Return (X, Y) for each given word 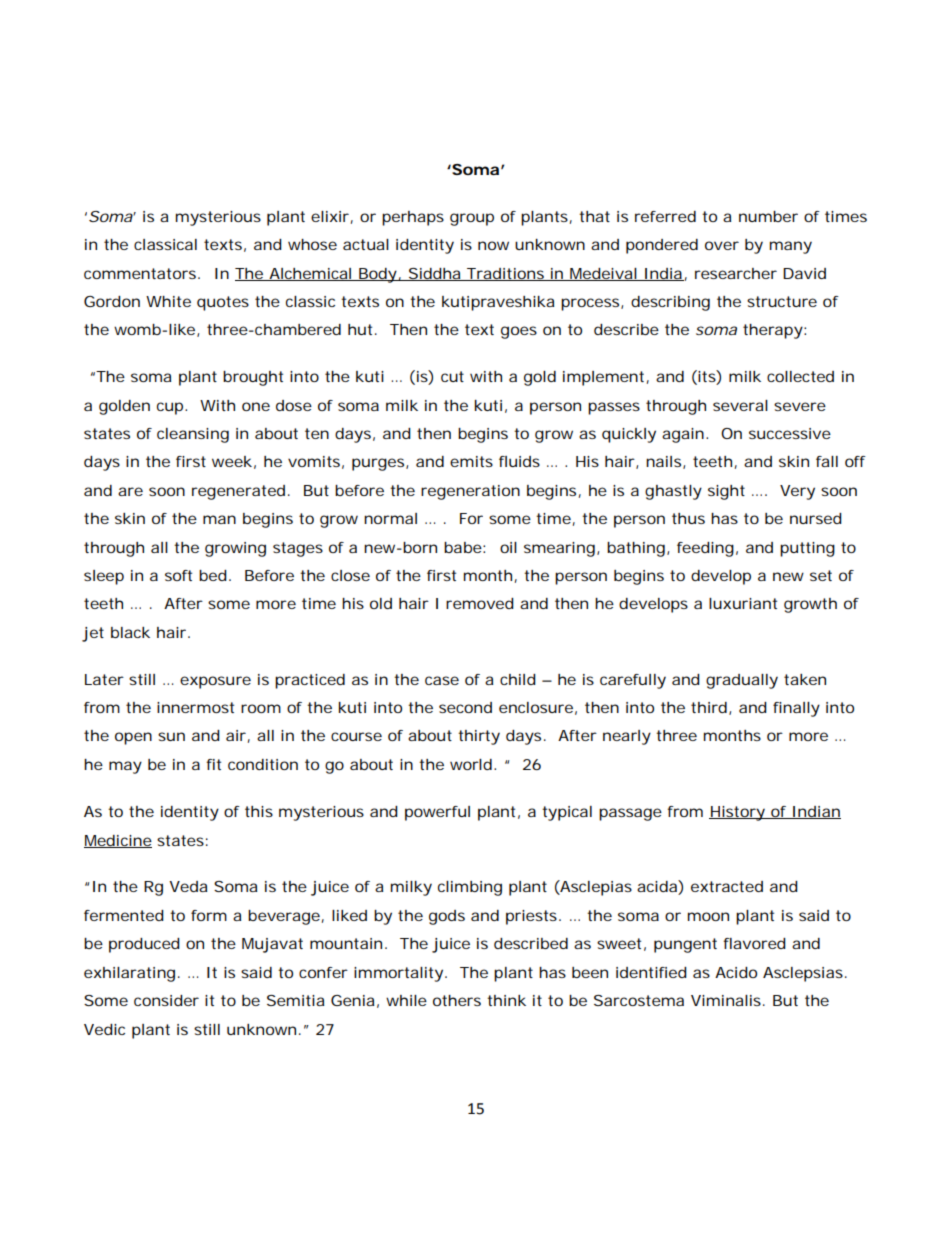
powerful (437, 813)
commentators (141, 273)
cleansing (193, 435)
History (738, 813)
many (791, 247)
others (457, 1000)
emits (471, 461)
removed (480, 603)
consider (166, 1000)
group (472, 219)
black (130, 632)
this (259, 811)
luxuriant (743, 603)
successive (790, 433)
